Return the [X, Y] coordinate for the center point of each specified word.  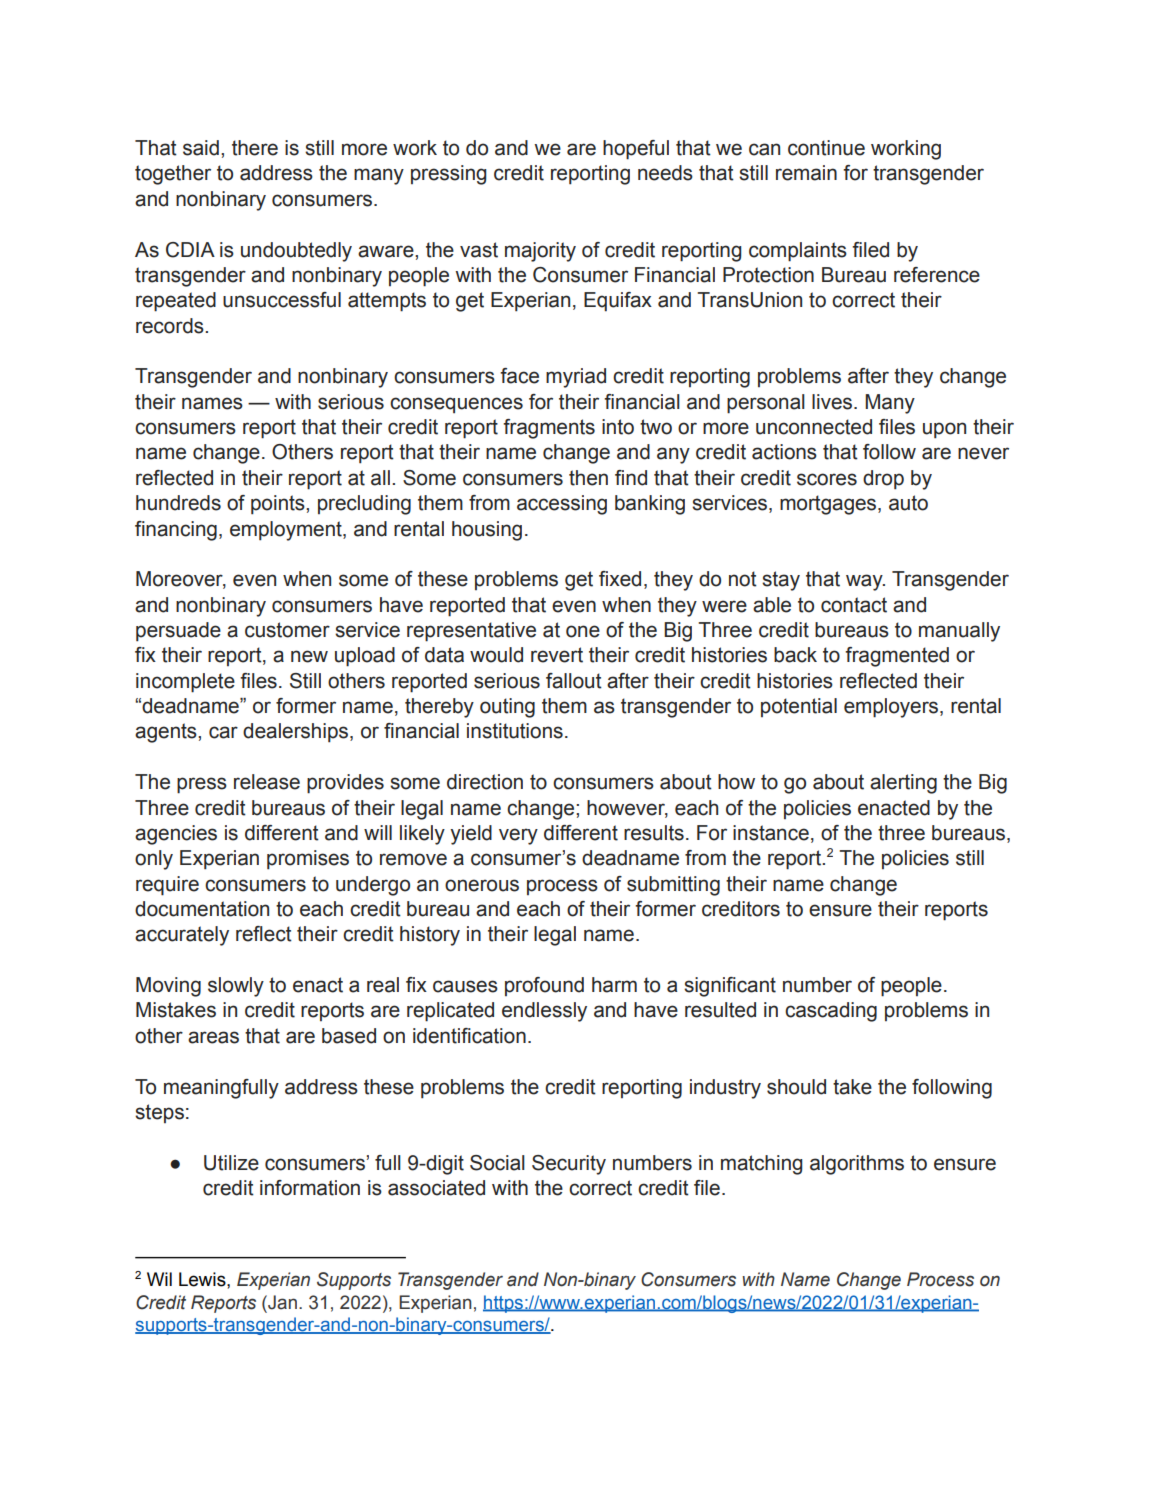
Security [569, 1165]
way [865, 582]
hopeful [636, 150]
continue [826, 148]
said [201, 148]
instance [771, 833]
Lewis [203, 1279]
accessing [562, 505]
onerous [482, 885]
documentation [202, 909]
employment [287, 531]
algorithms [857, 1165]
